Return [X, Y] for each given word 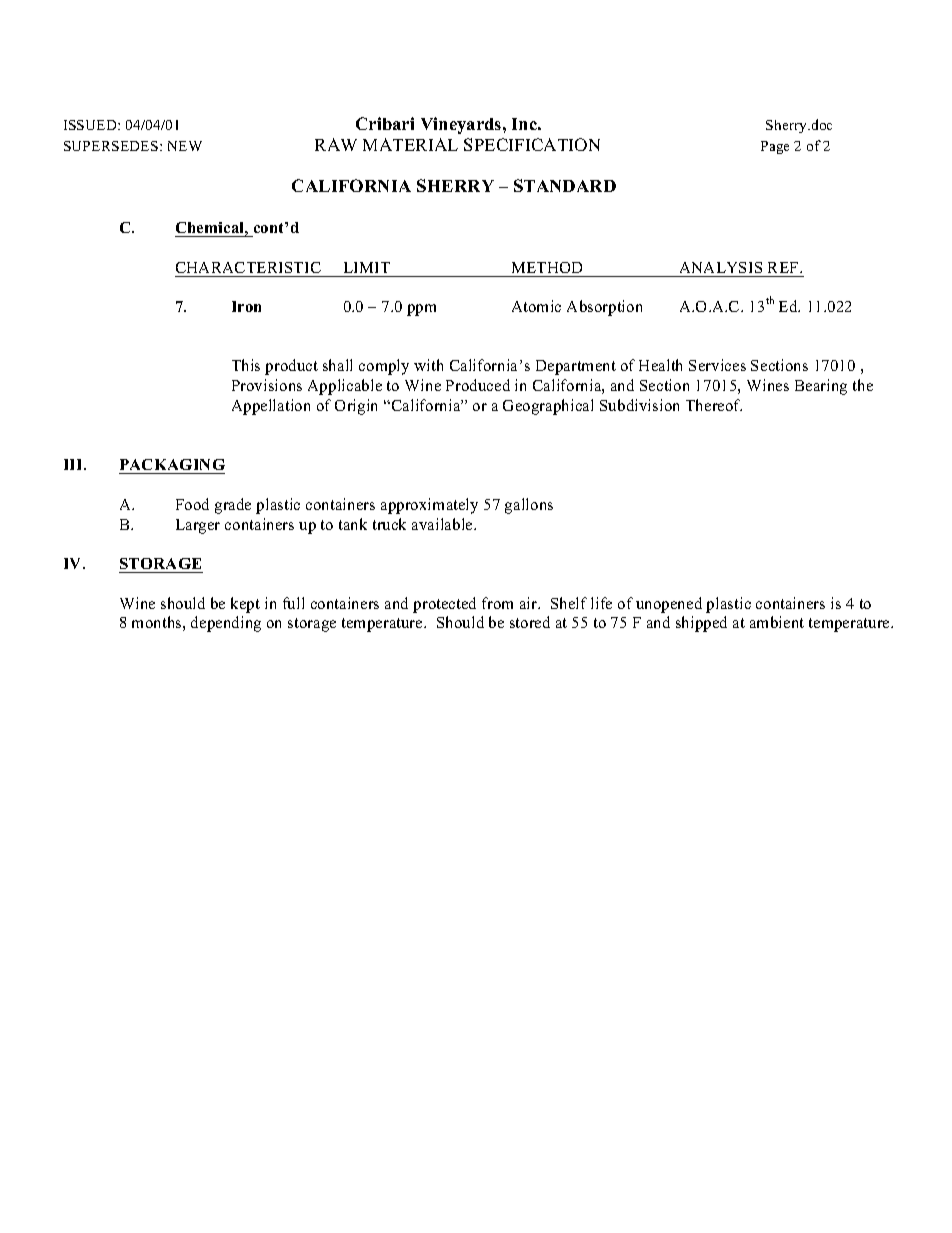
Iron [246, 306]
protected [444, 605]
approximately [429, 506]
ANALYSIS [721, 267]
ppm [421, 310]
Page [775, 147]
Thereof [714, 405]
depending [226, 624]
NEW [185, 146]
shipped [701, 624]
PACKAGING [172, 464]
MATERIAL [410, 144]
